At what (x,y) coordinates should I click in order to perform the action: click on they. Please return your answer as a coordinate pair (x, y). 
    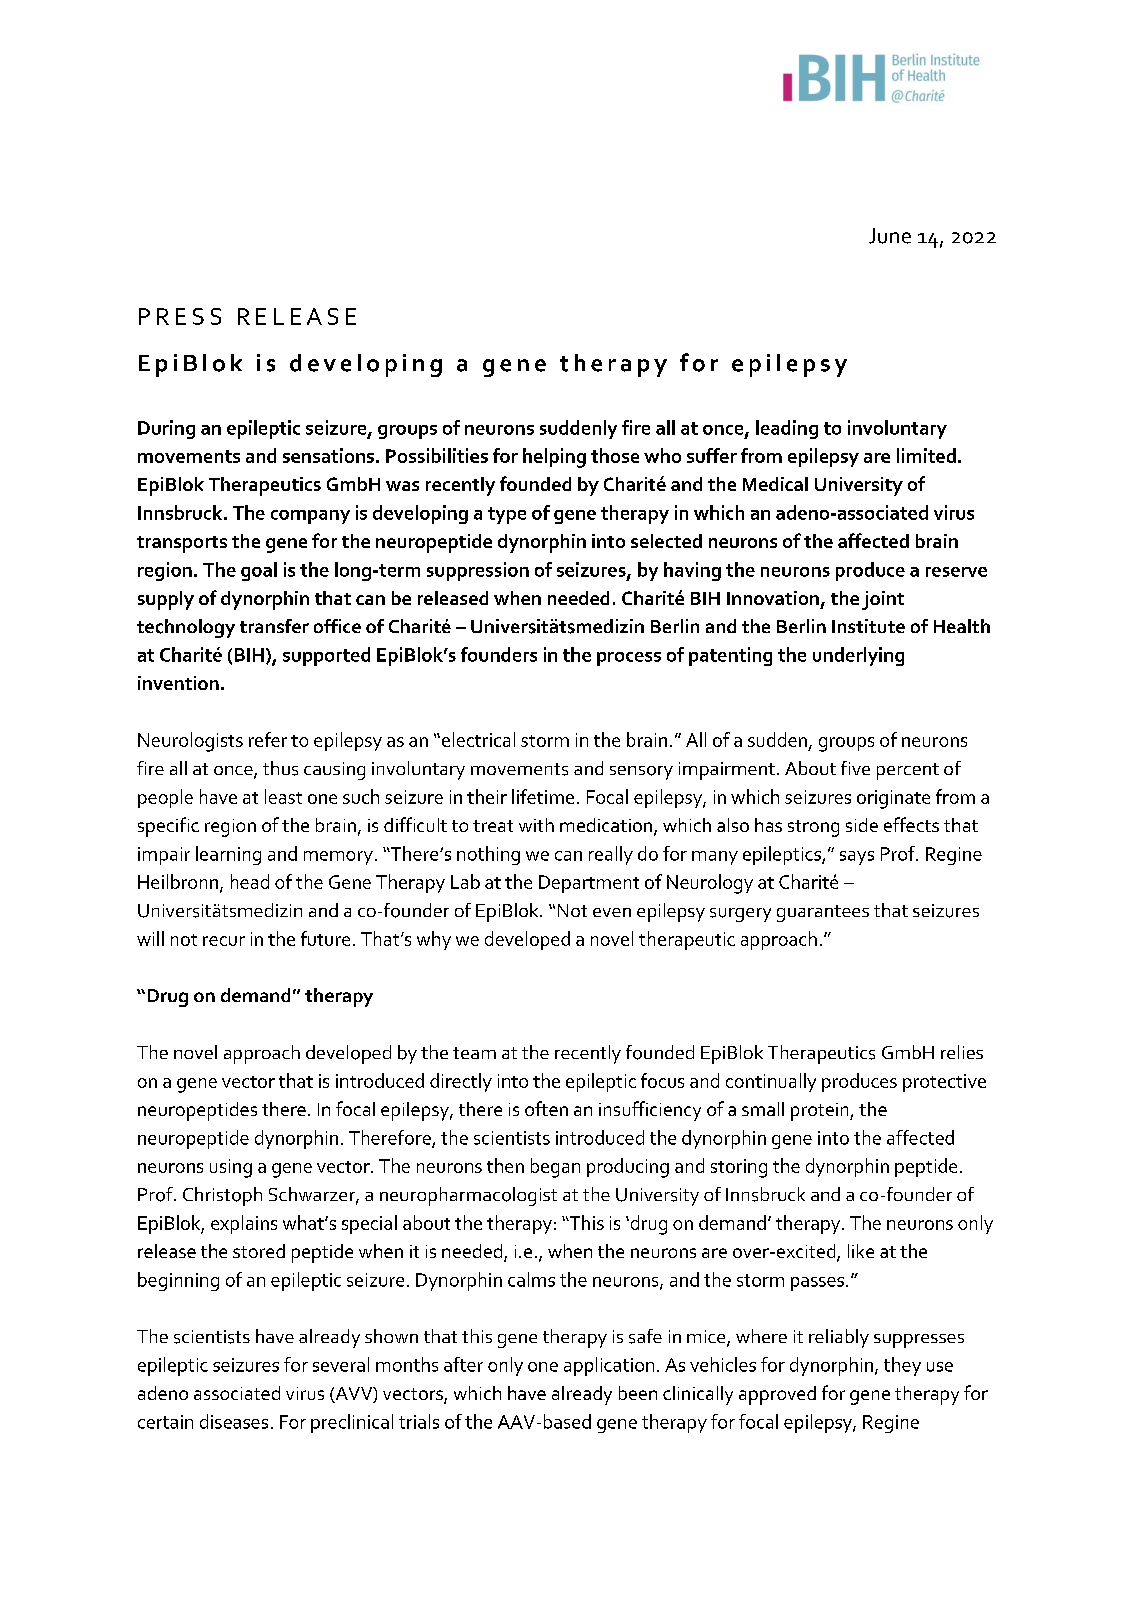
    Looking at the image, I should click on (902, 1366).
